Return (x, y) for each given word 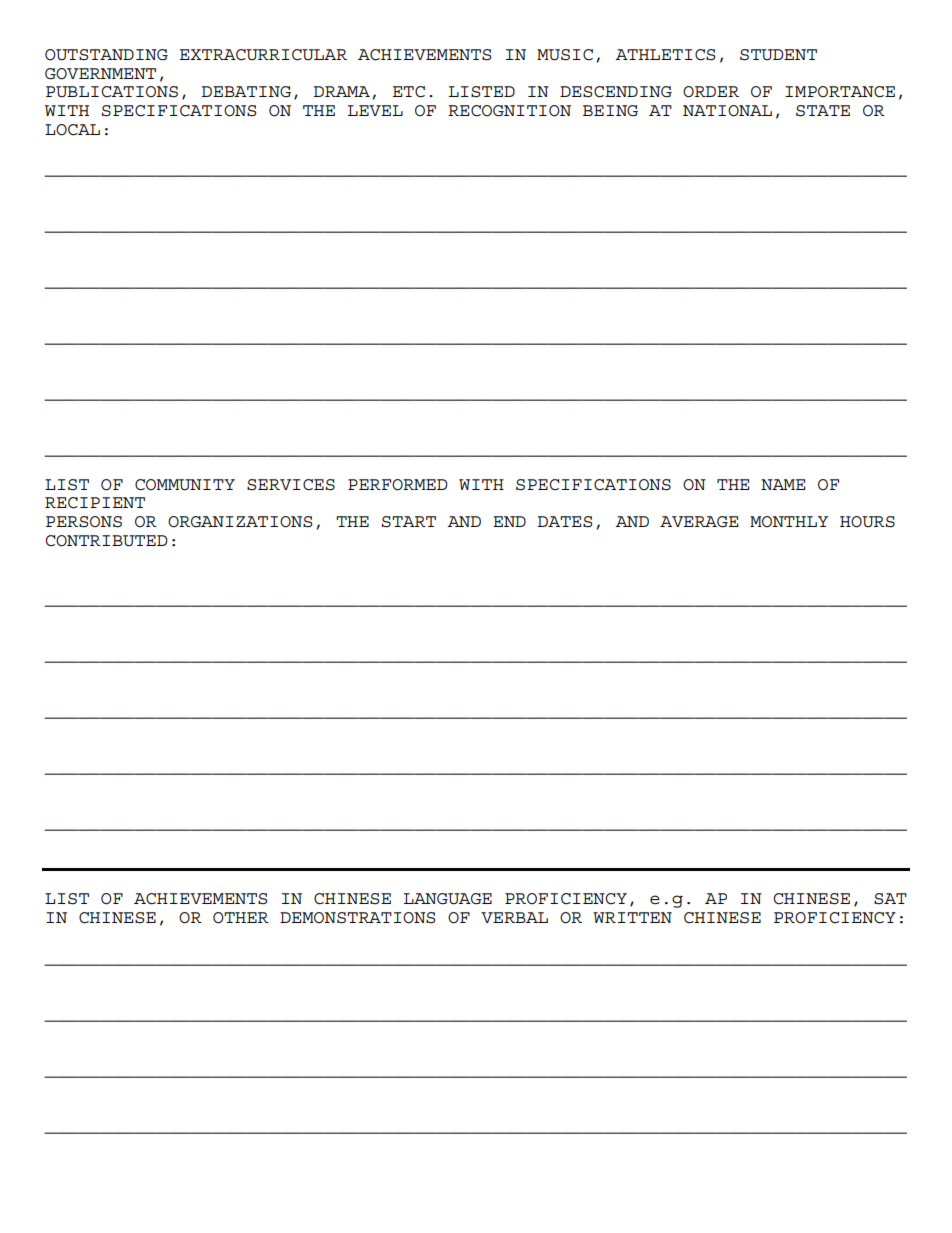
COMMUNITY (185, 485)
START (409, 522)
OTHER (241, 918)
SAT (890, 899)
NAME (783, 484)
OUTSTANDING (106, 55)
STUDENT (778, 55)
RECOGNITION (509, 111)
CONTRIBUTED (106, 541)
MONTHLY (789, 521)
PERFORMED (397, 485)
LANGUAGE (448, 899)
